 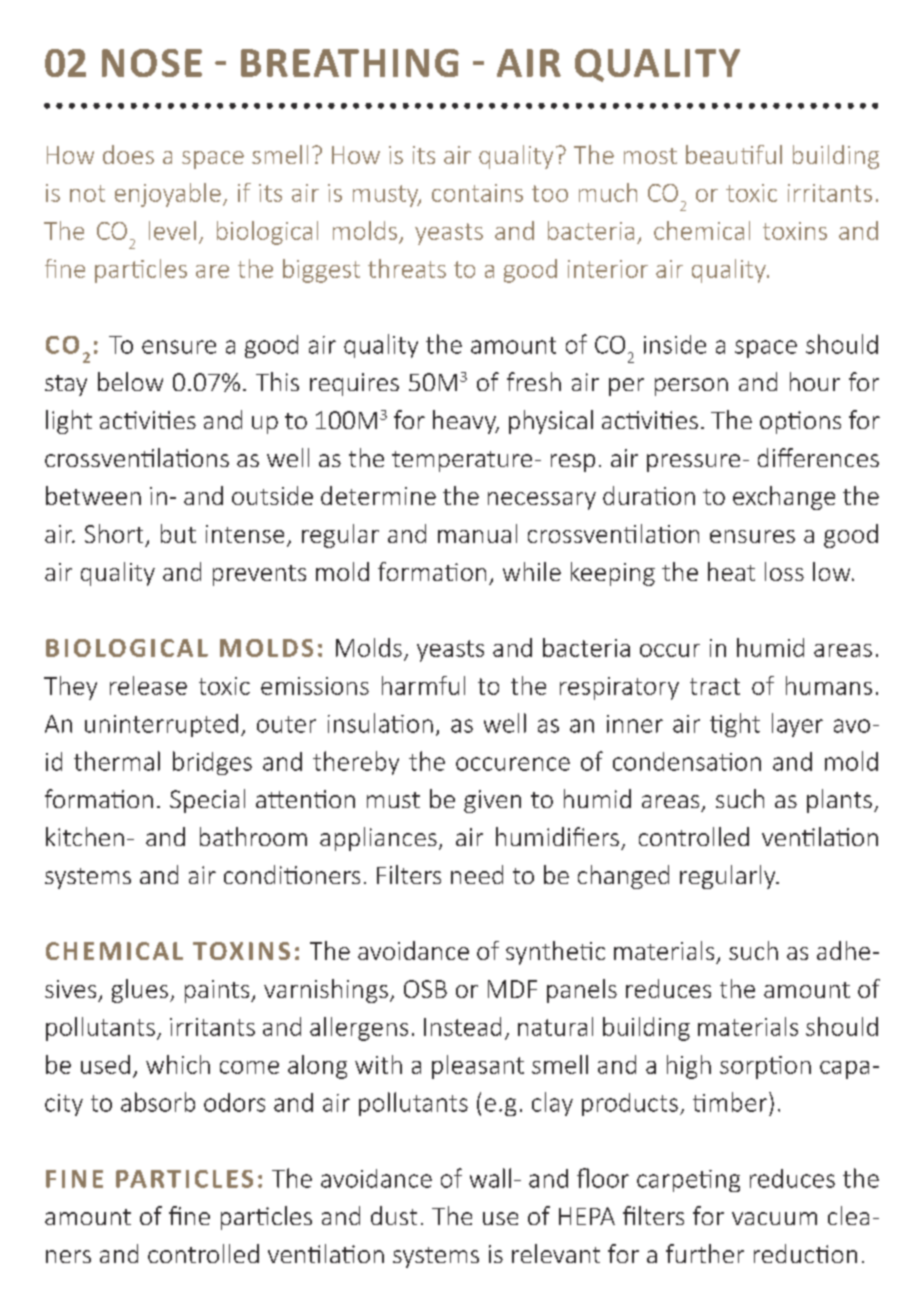 I want to click on beautiful, so click(x=734, y=154).
